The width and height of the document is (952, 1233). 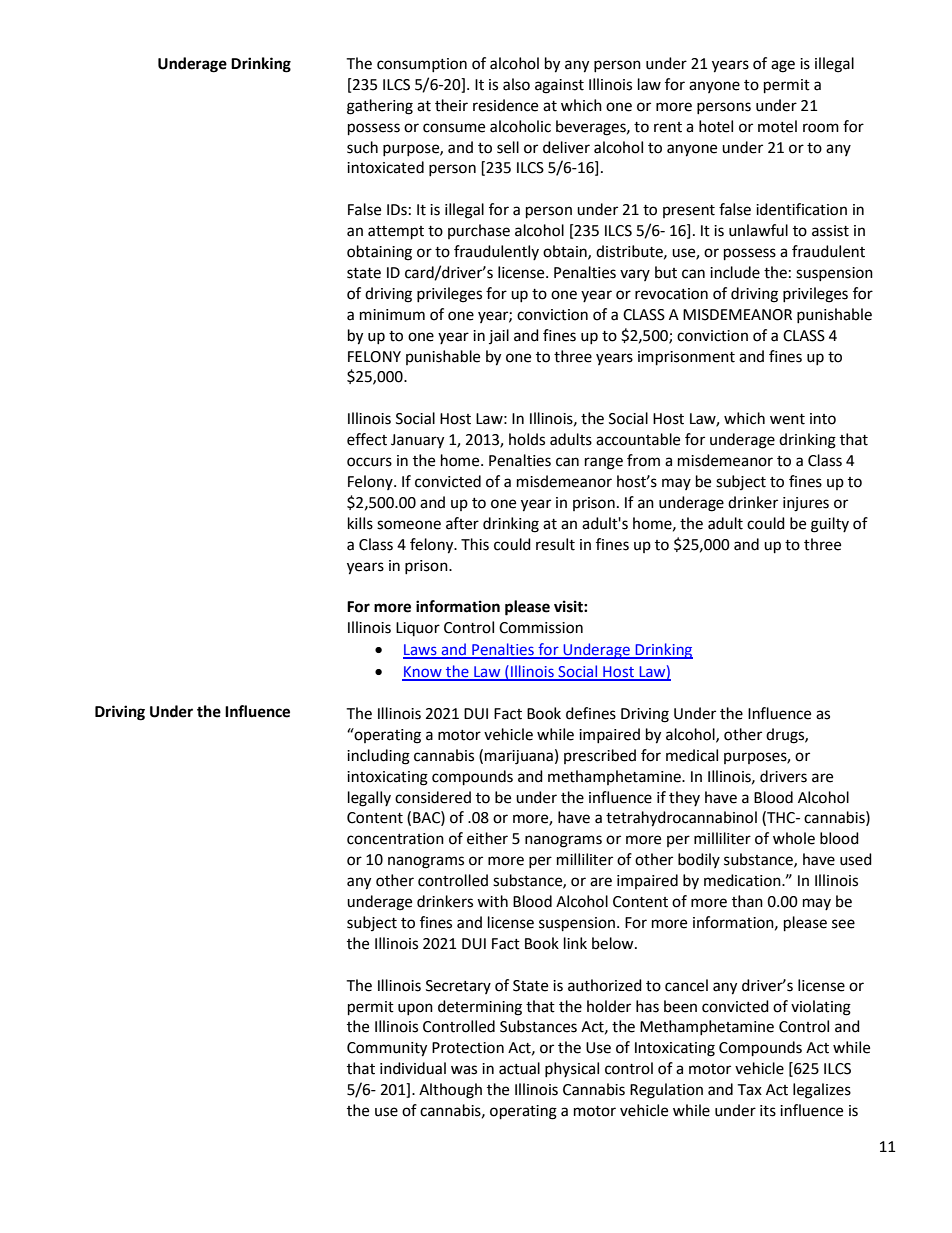 I want to click on minimum, so click(x=392, y=315).
